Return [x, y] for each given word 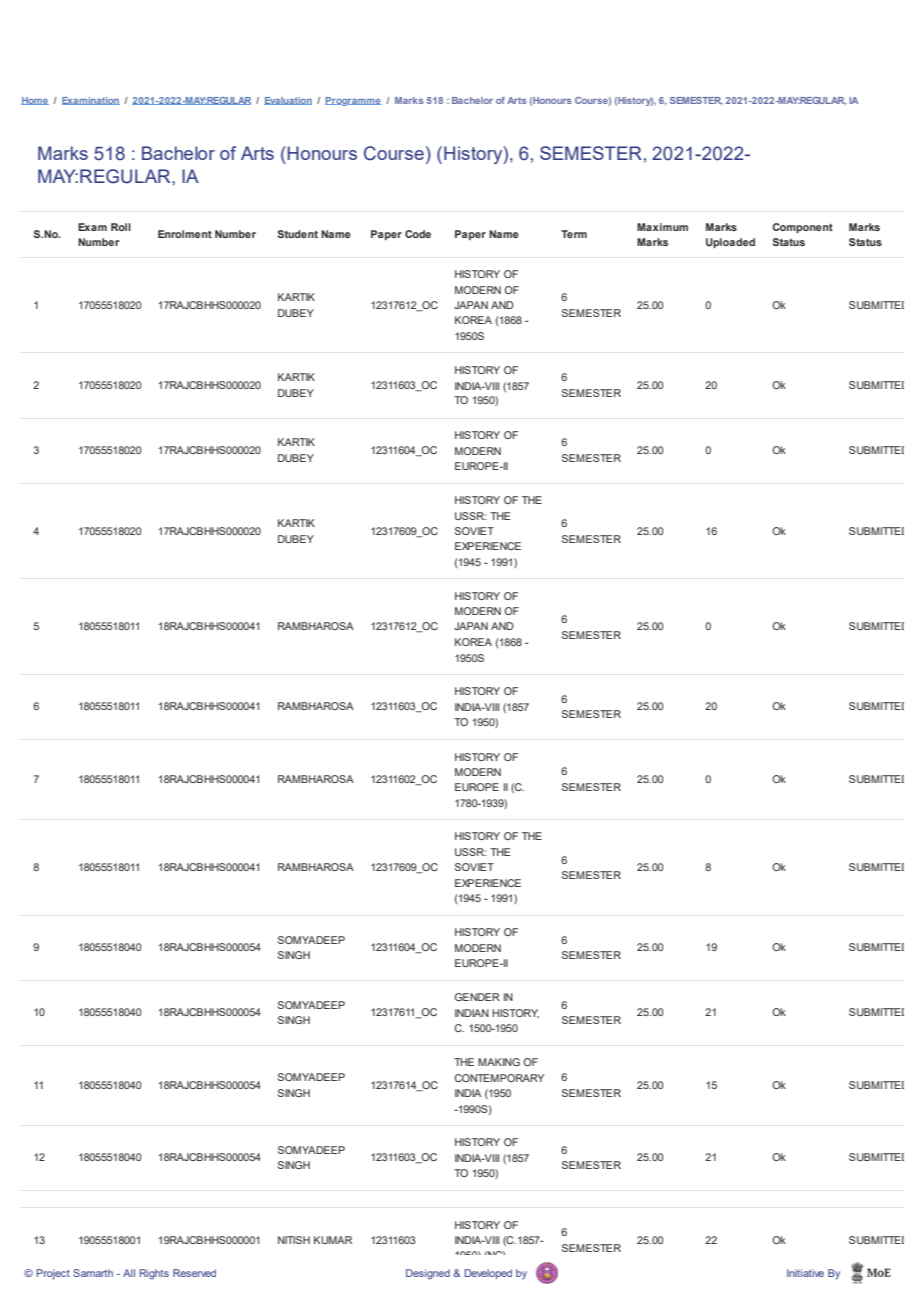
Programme [353, 101]
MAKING [499, 1062]
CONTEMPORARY [499, 1078]
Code [418, 234]
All [129, 1273]
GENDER [477, 997]
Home [35, 101]
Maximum [662, 227]
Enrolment [185, 234]
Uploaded [730, 243]
